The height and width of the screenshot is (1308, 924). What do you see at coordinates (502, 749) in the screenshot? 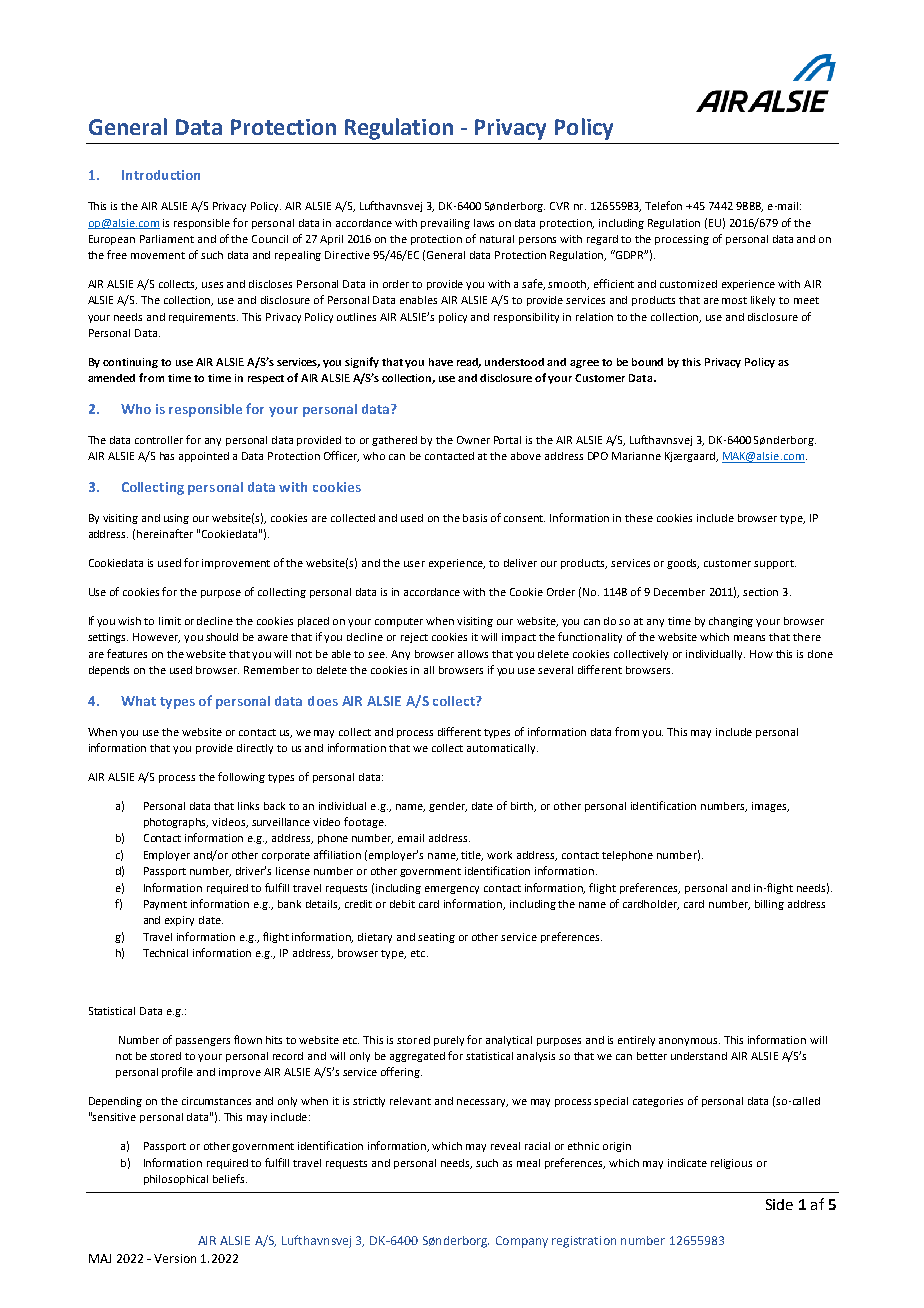
I see `automatically` at bounding box center [502, 749].
